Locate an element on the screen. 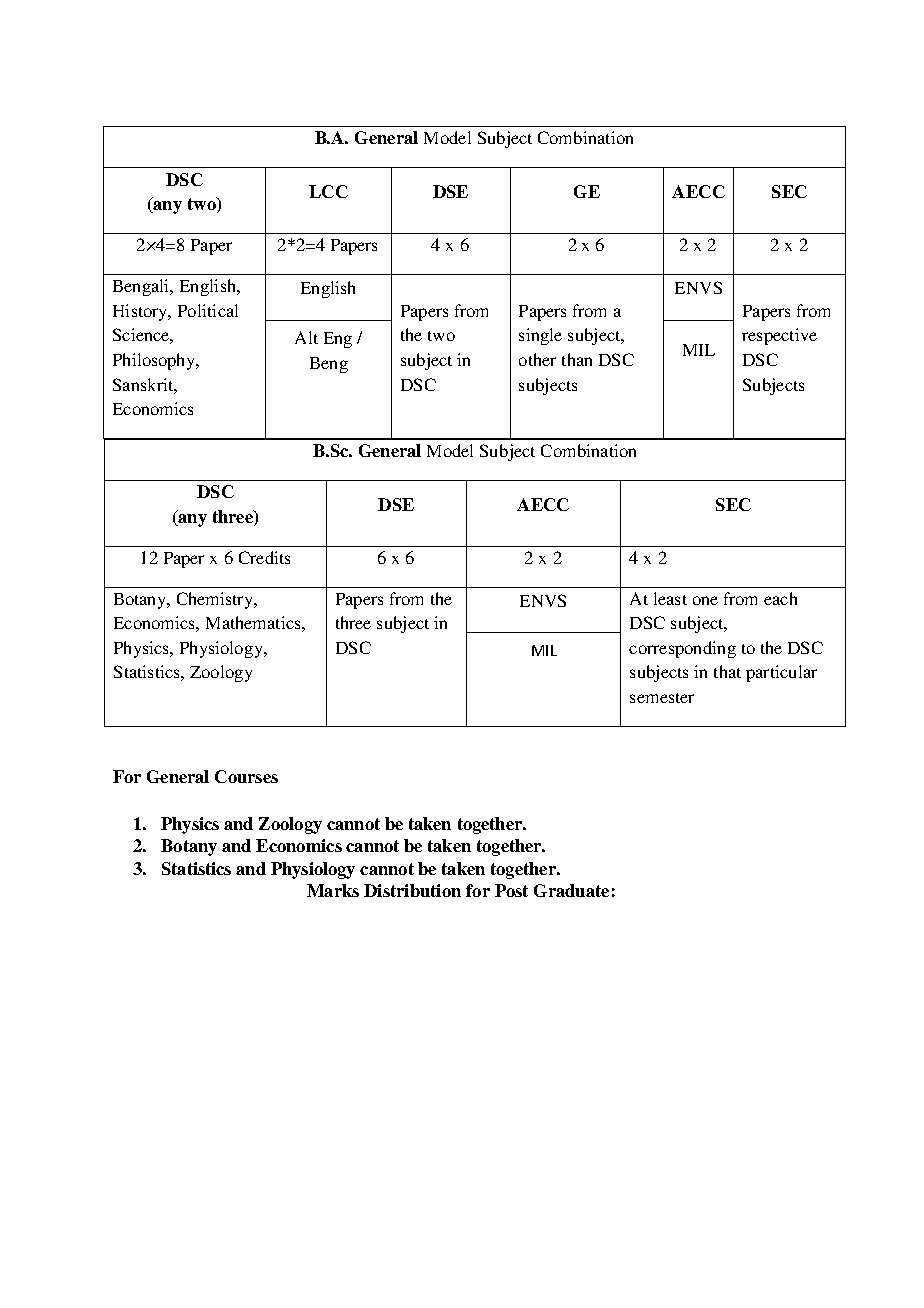 The width and height of the screenshot is (924, 1308). single is located at coordinates (540, 336).
